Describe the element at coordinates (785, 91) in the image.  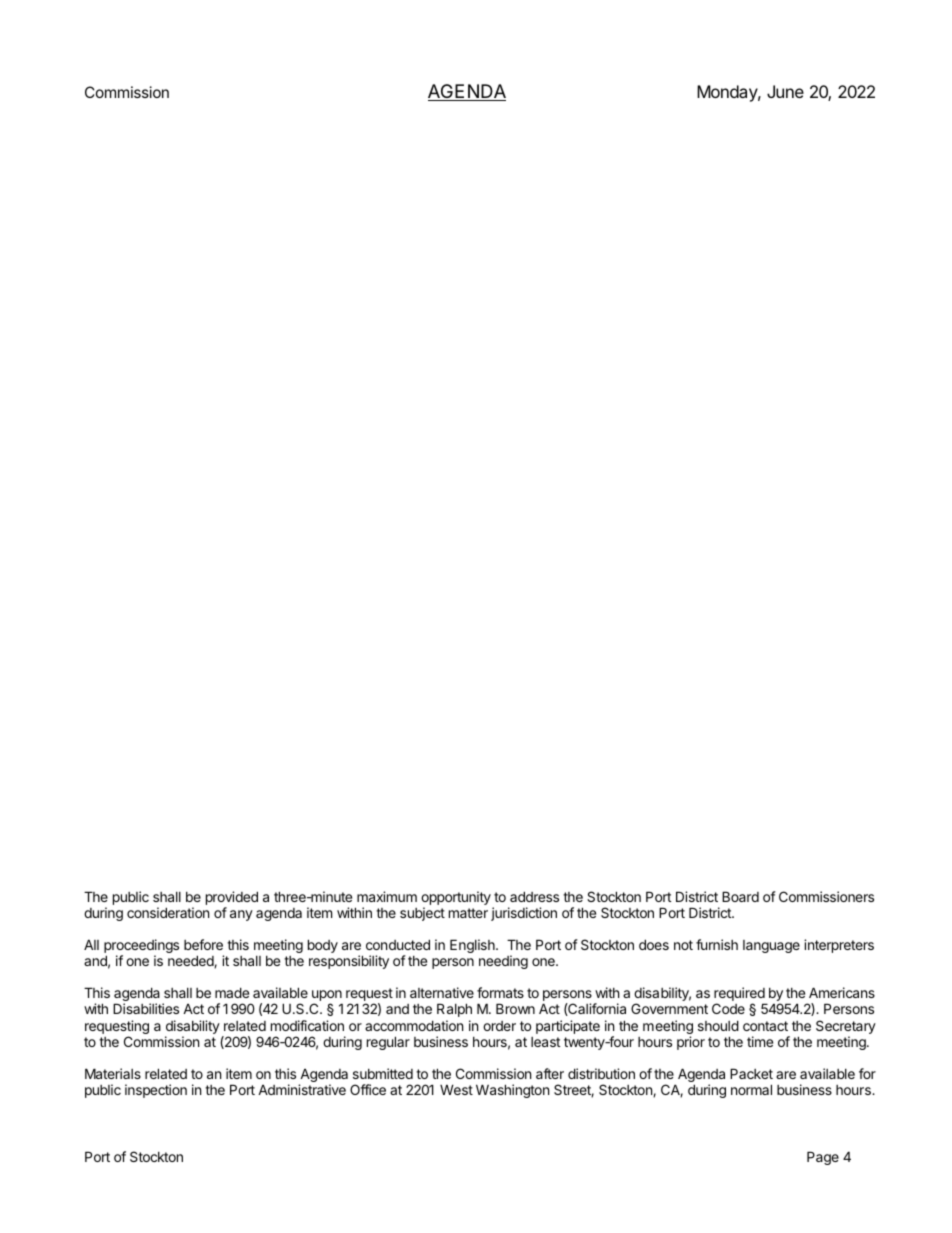
I see `June` at that location.
